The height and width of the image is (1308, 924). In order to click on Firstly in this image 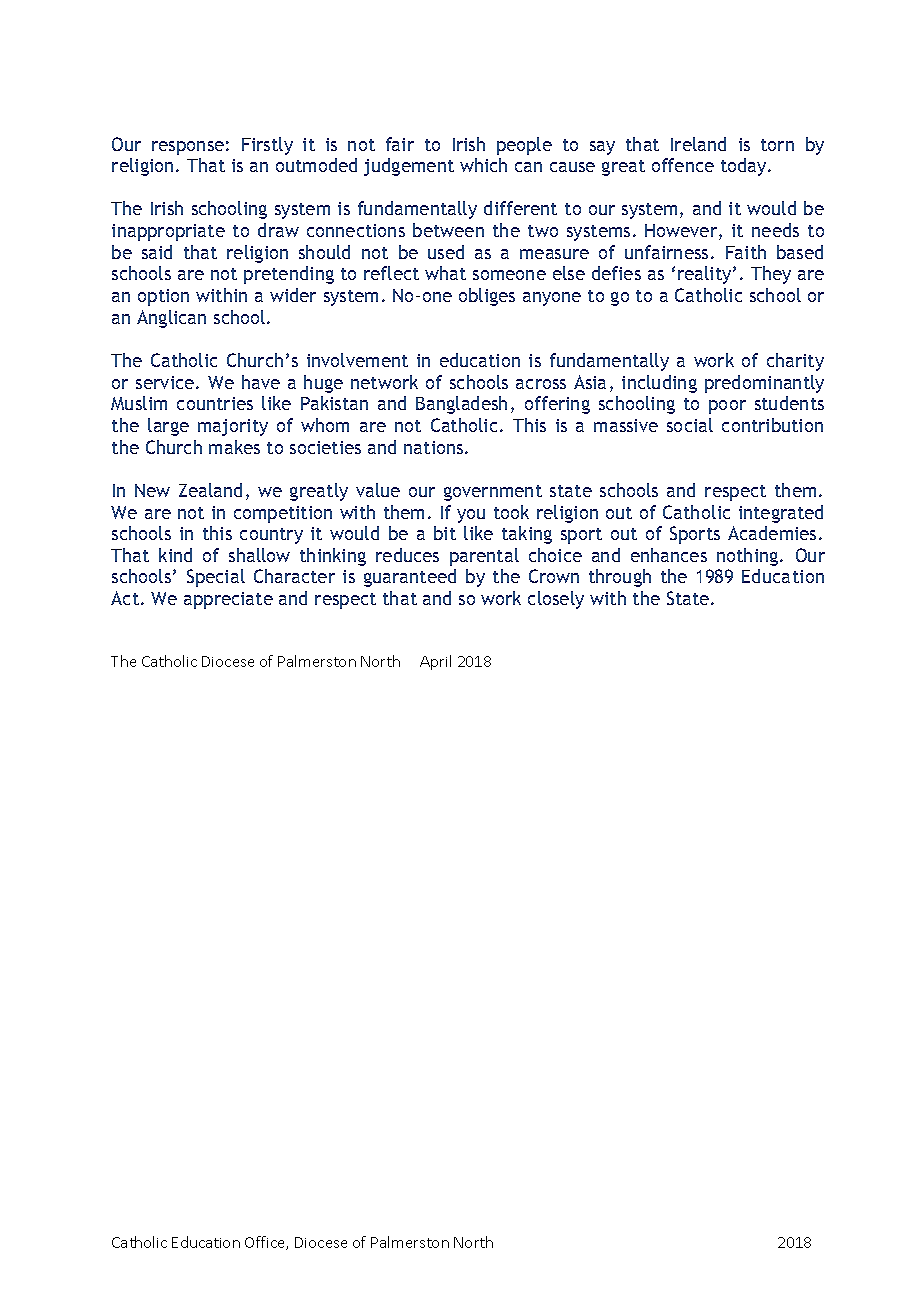, I will do `click(267, 146)`.
